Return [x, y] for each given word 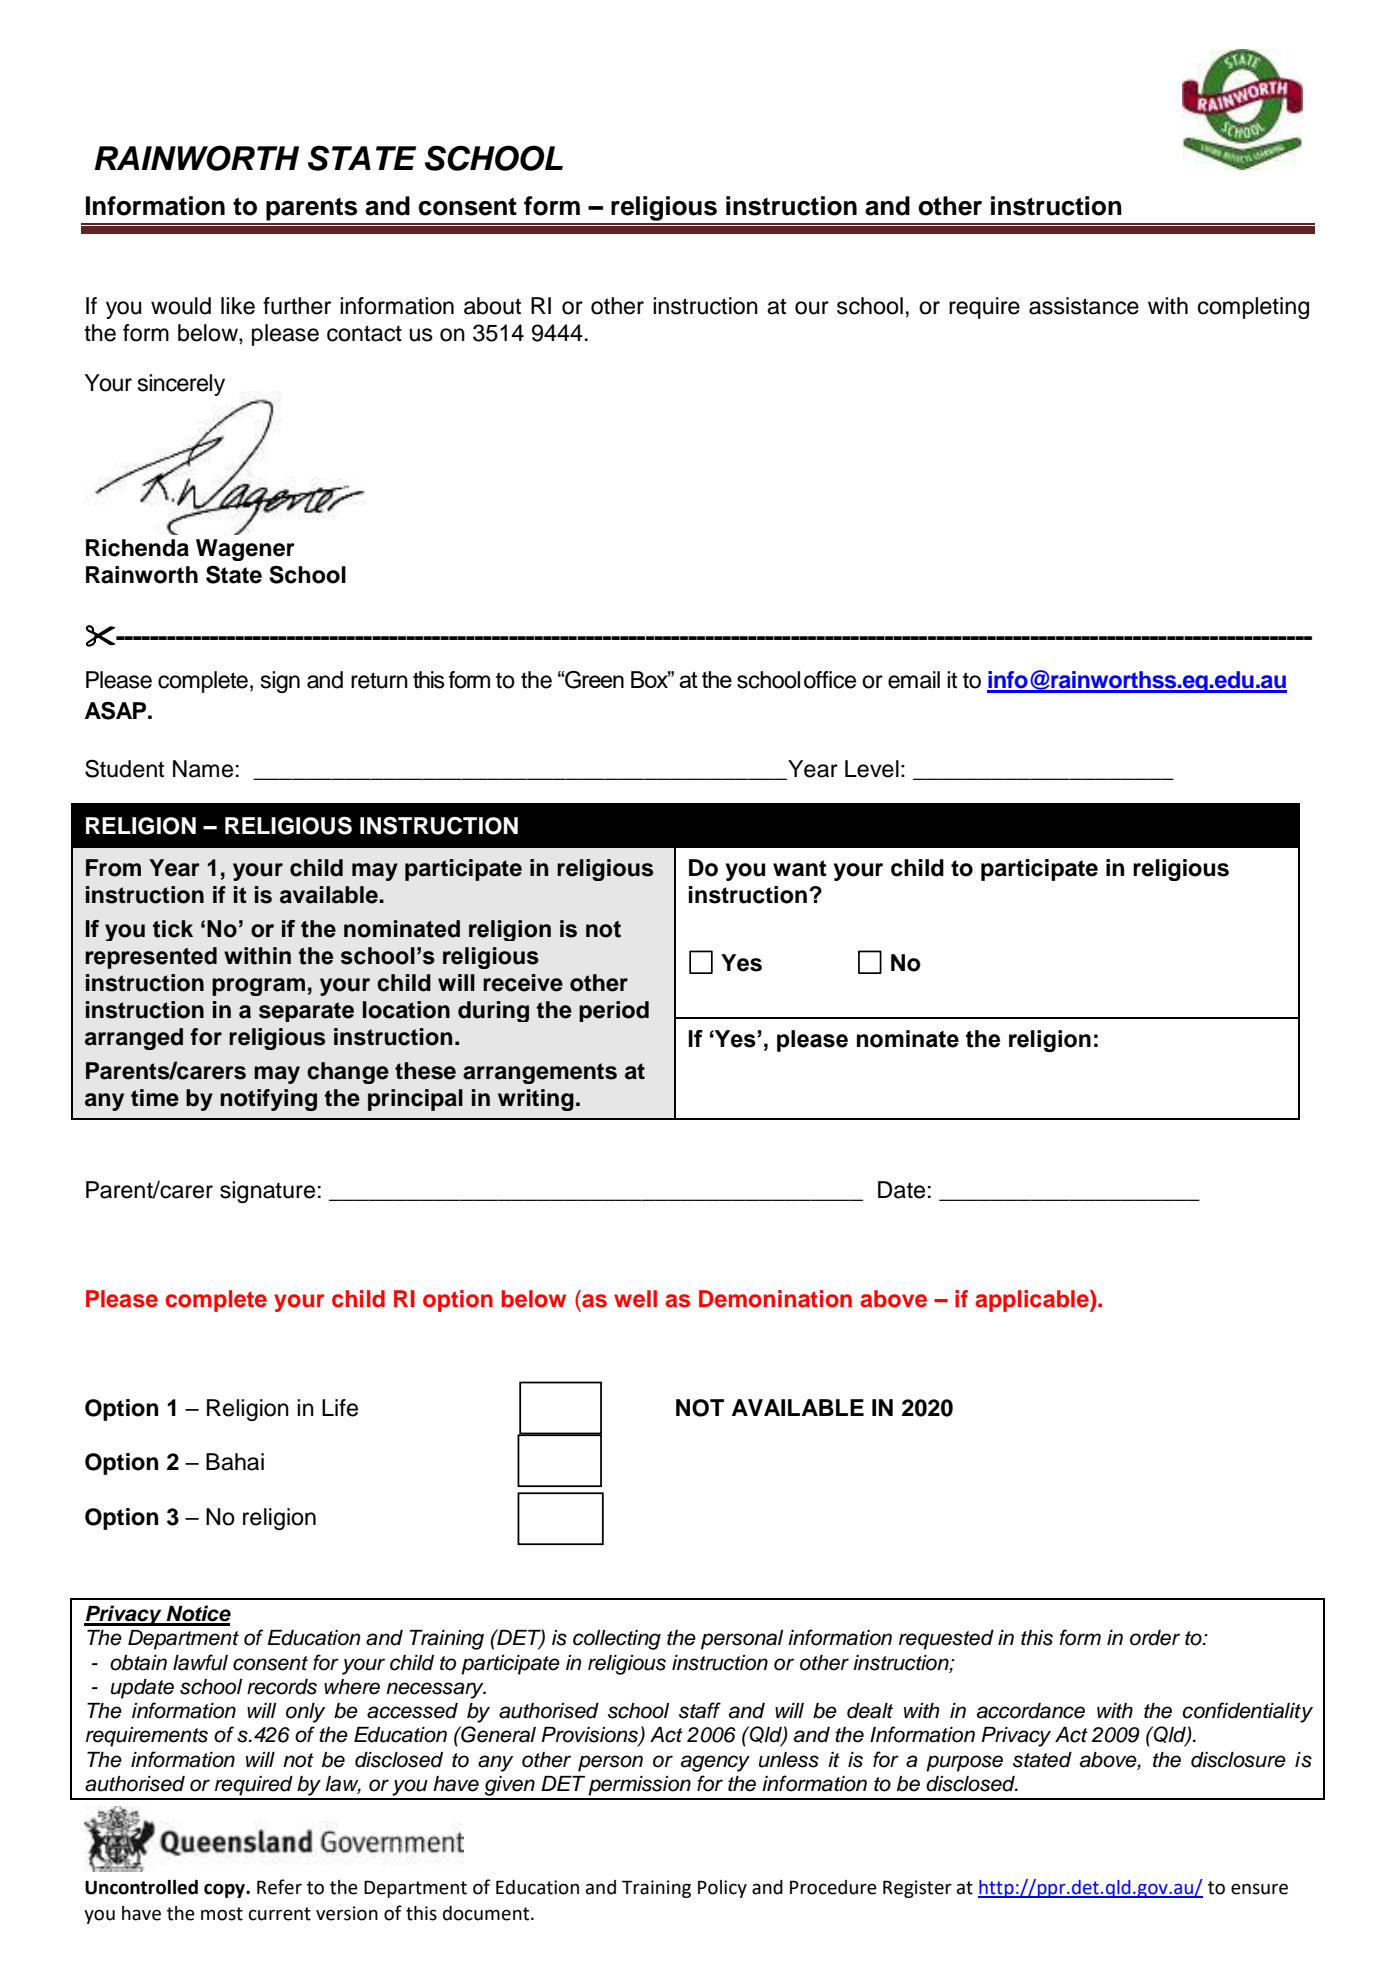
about [492, 306]
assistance [1084, 306]
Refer [279, 1887]
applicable [1033, 1301]
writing [536, 1100]
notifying [268, 1100]
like [238, 306]
